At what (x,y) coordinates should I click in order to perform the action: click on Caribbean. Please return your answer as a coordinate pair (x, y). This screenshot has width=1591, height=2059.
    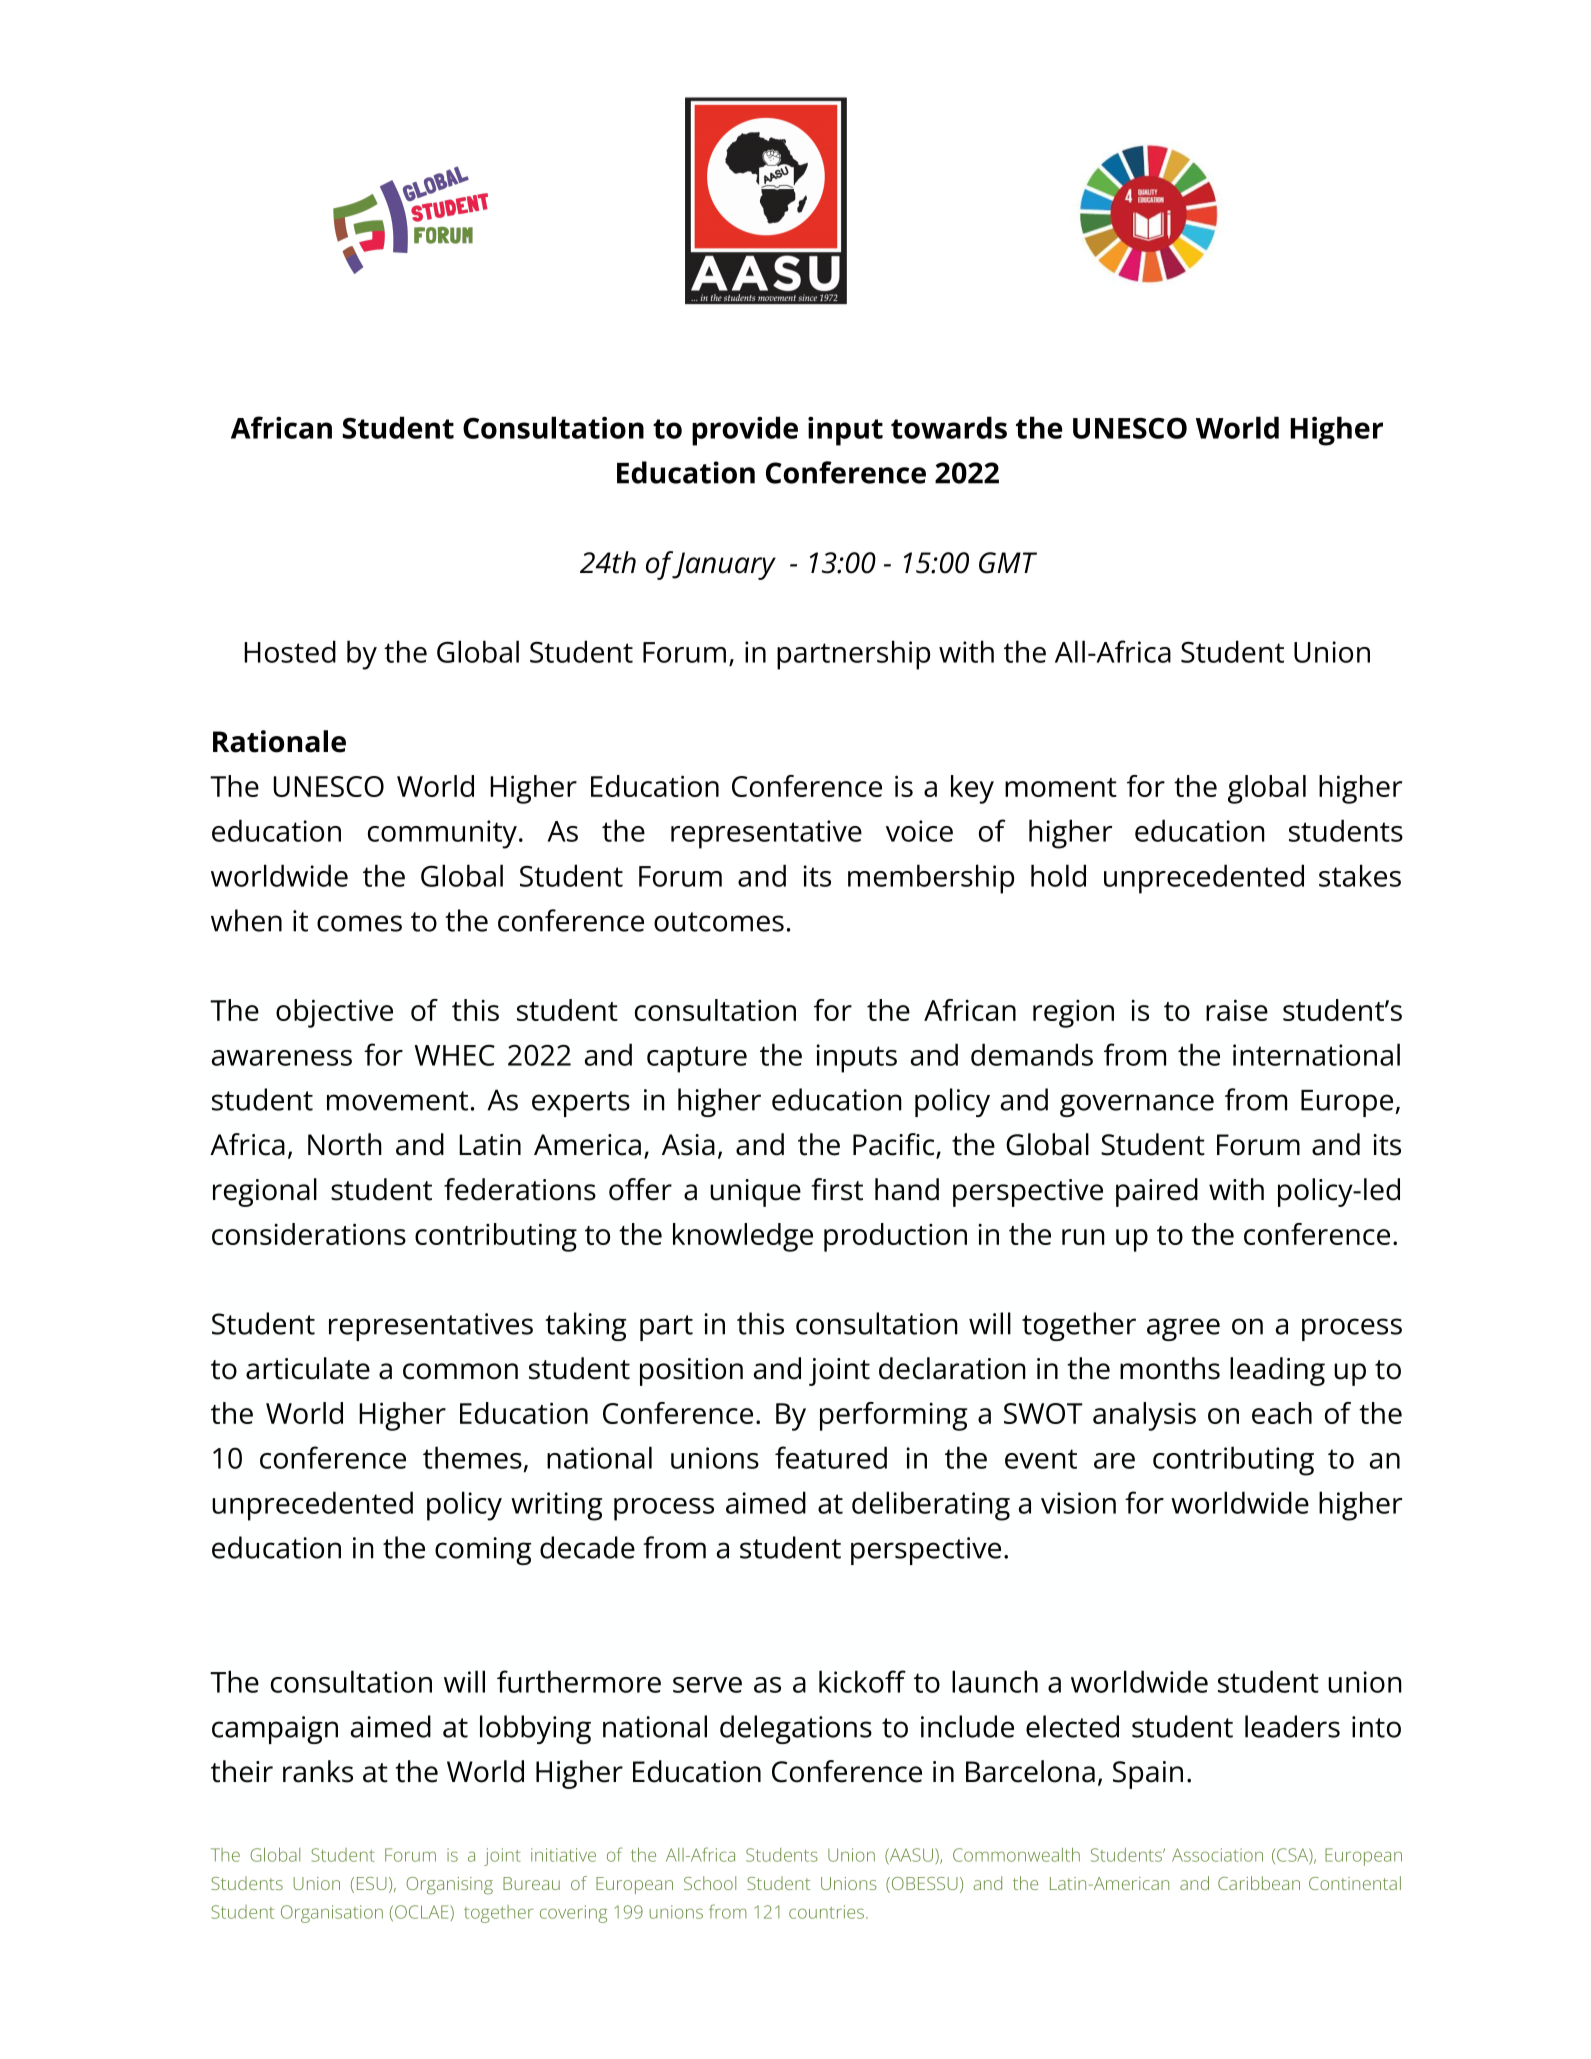
    Looking at the image, I should click on (1259, 1883).
